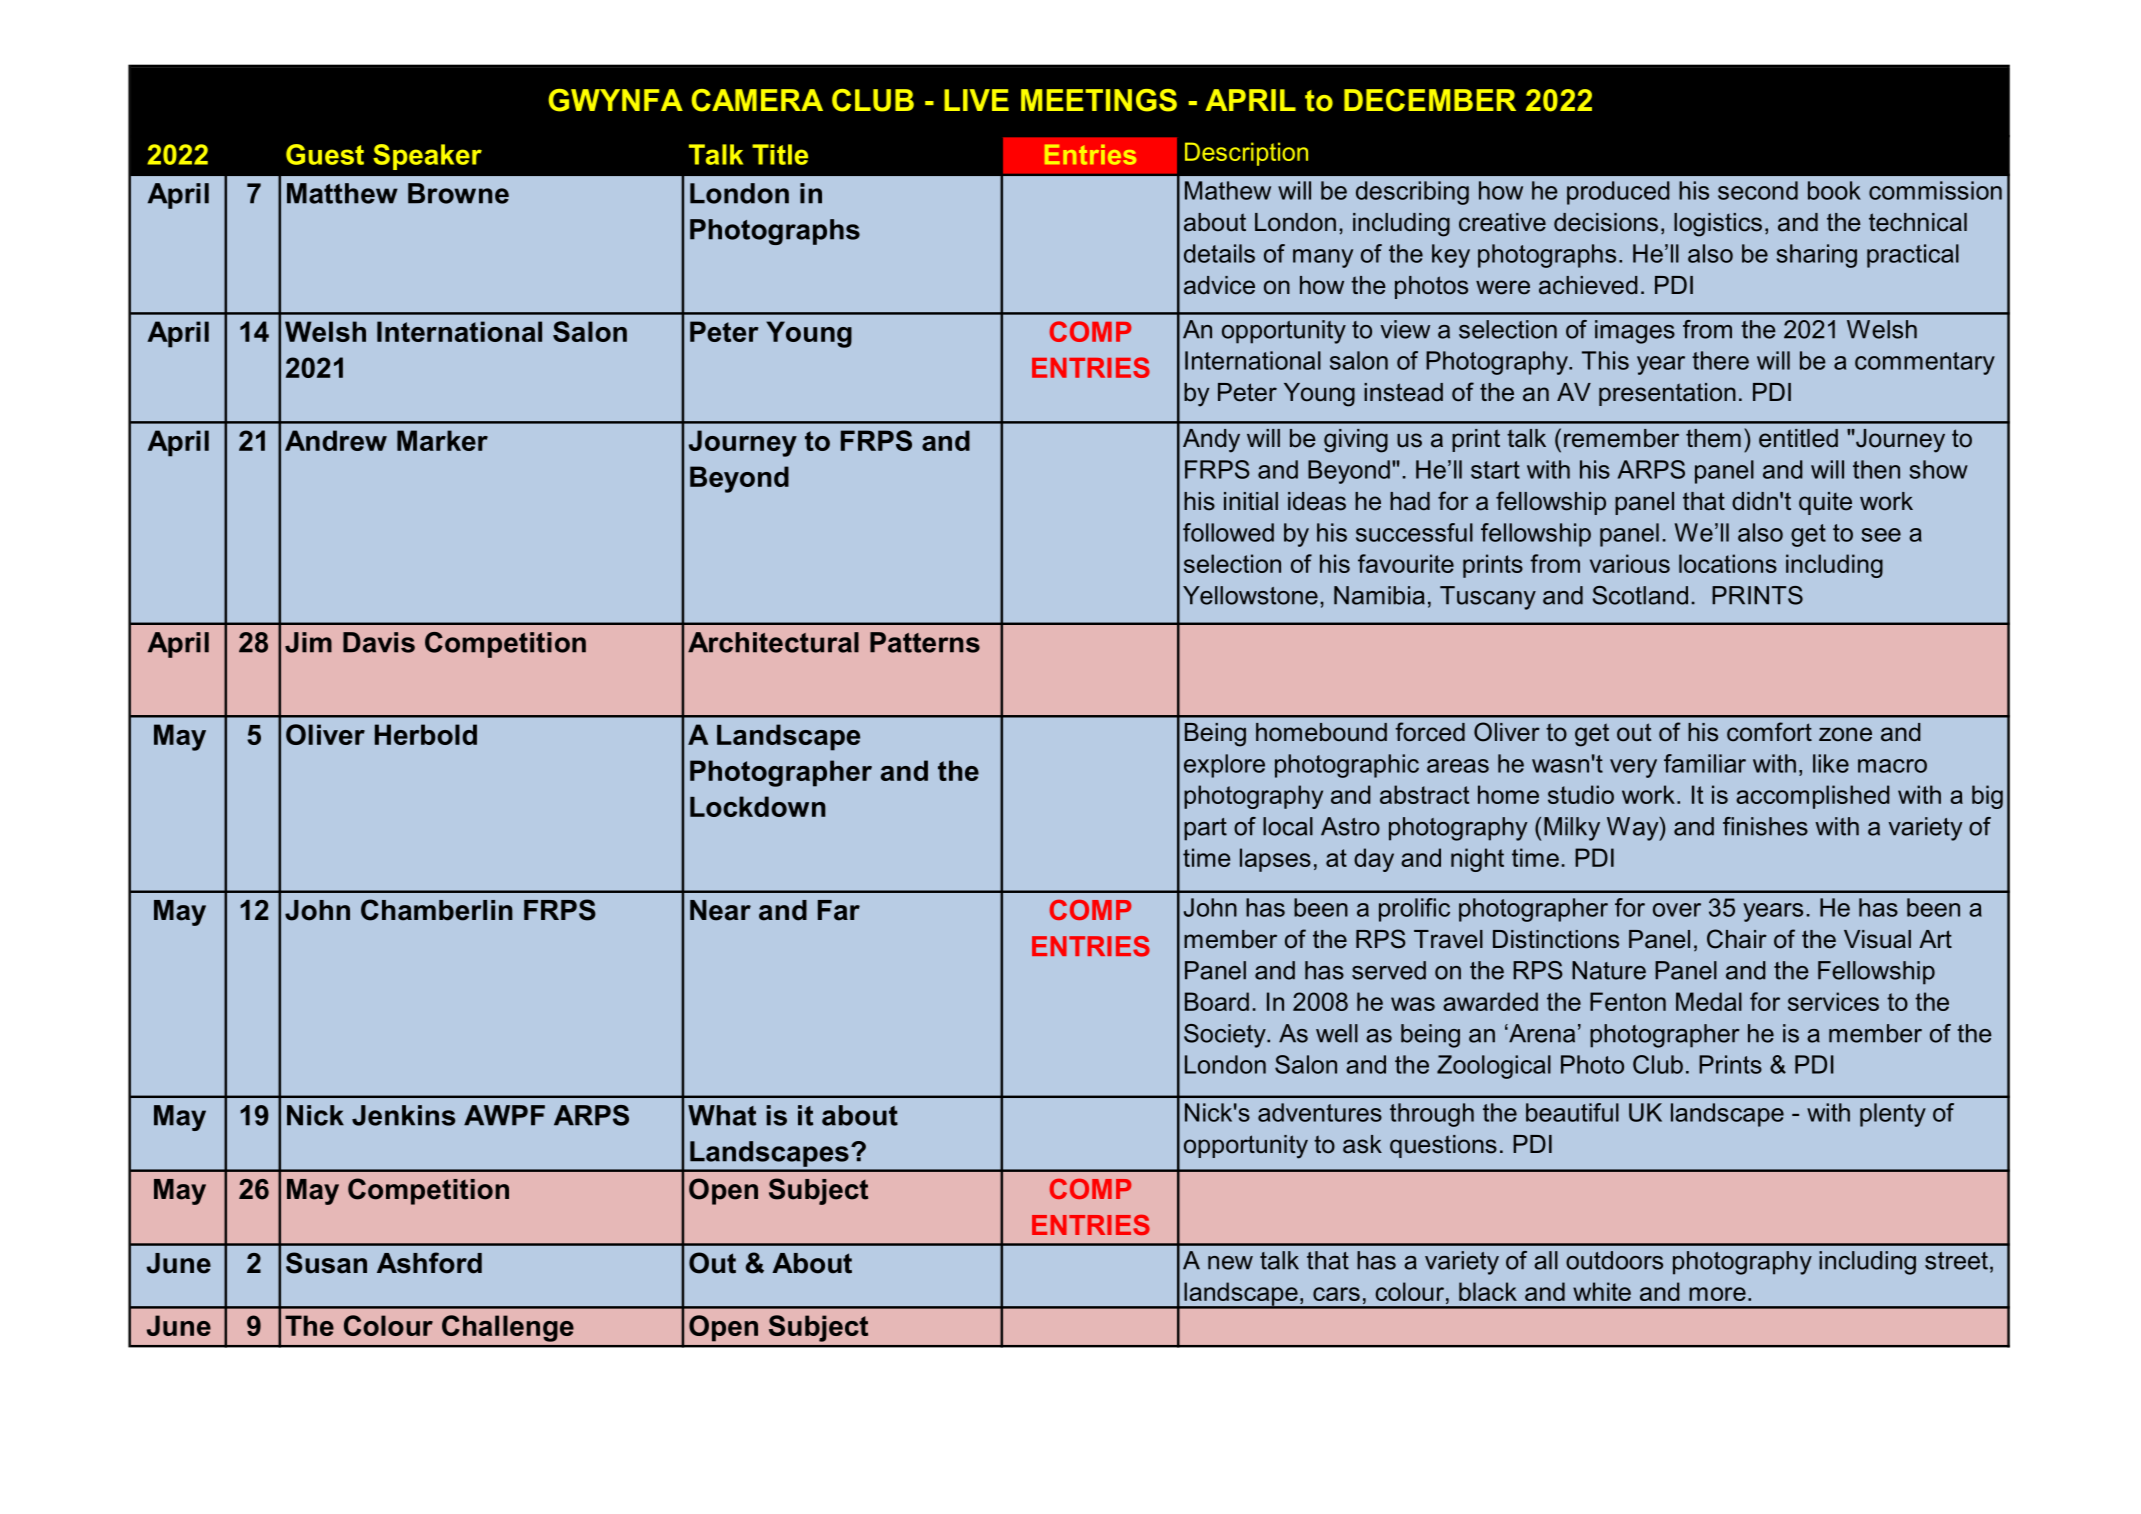  Describe the element at coordinates (427, 157) in the screenshot. I see `Speaker` at that location.
